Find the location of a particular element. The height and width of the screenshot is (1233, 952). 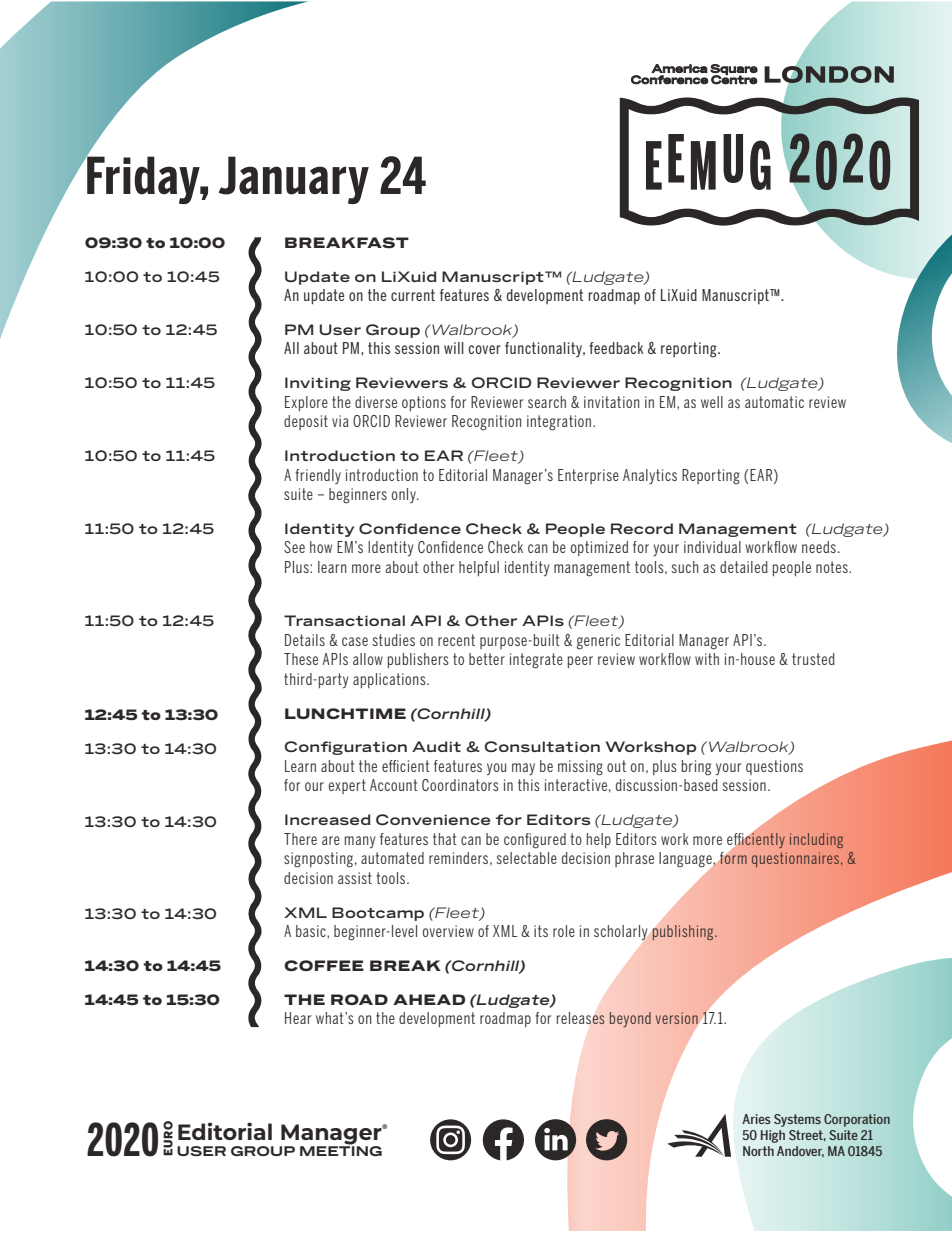

needs is located at coordinates (819, 547).
